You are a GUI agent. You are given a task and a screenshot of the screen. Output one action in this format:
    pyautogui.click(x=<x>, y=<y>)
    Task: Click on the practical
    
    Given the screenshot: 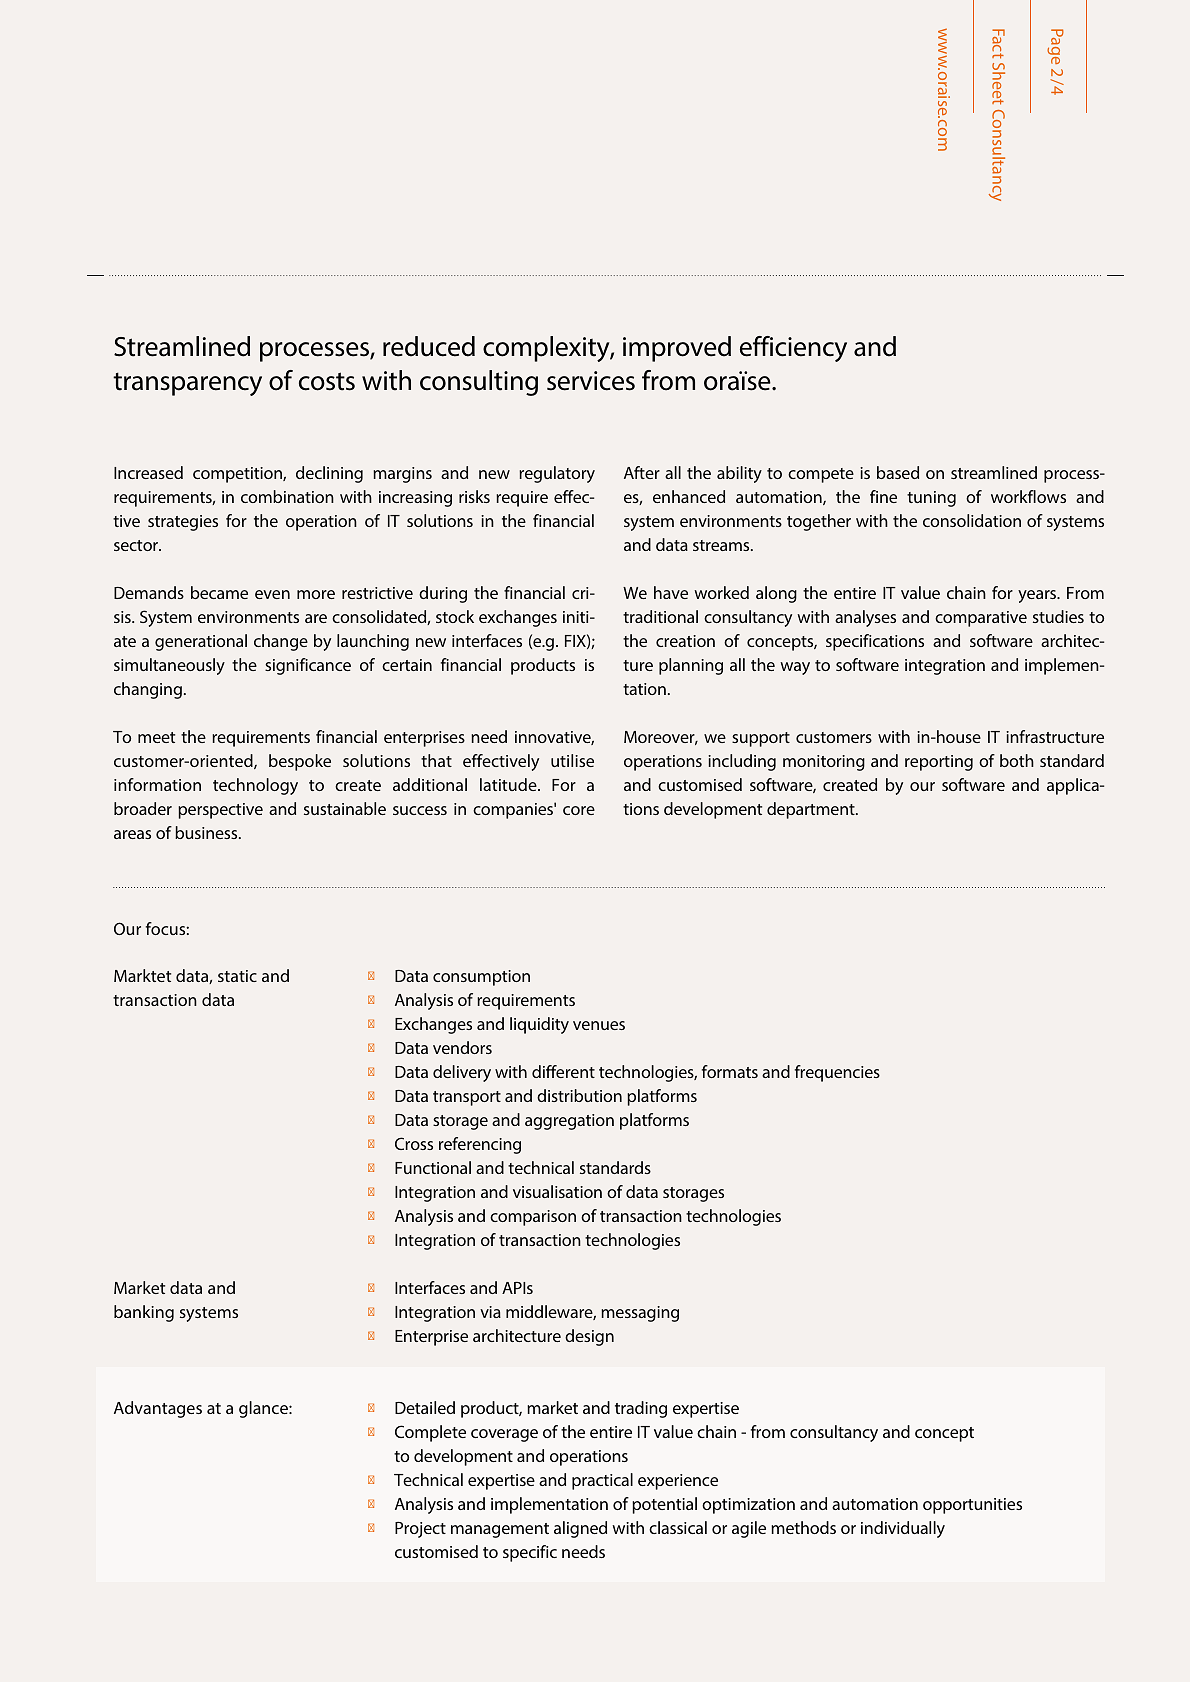 What is the action you would take?
    pyautogui.click(x=602, y=1481)
